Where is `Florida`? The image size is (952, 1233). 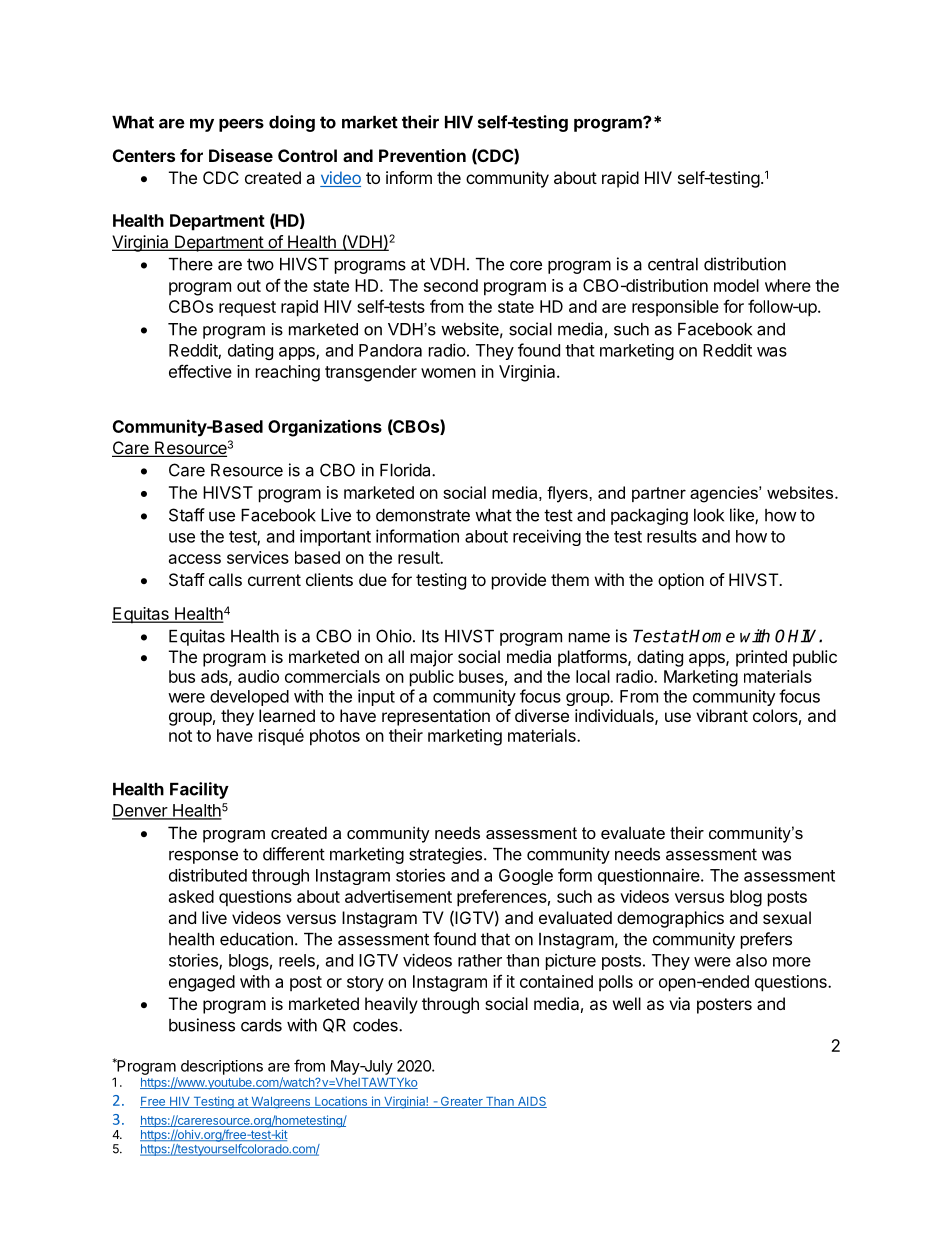 Florida is located at coordinates (406, 470).
